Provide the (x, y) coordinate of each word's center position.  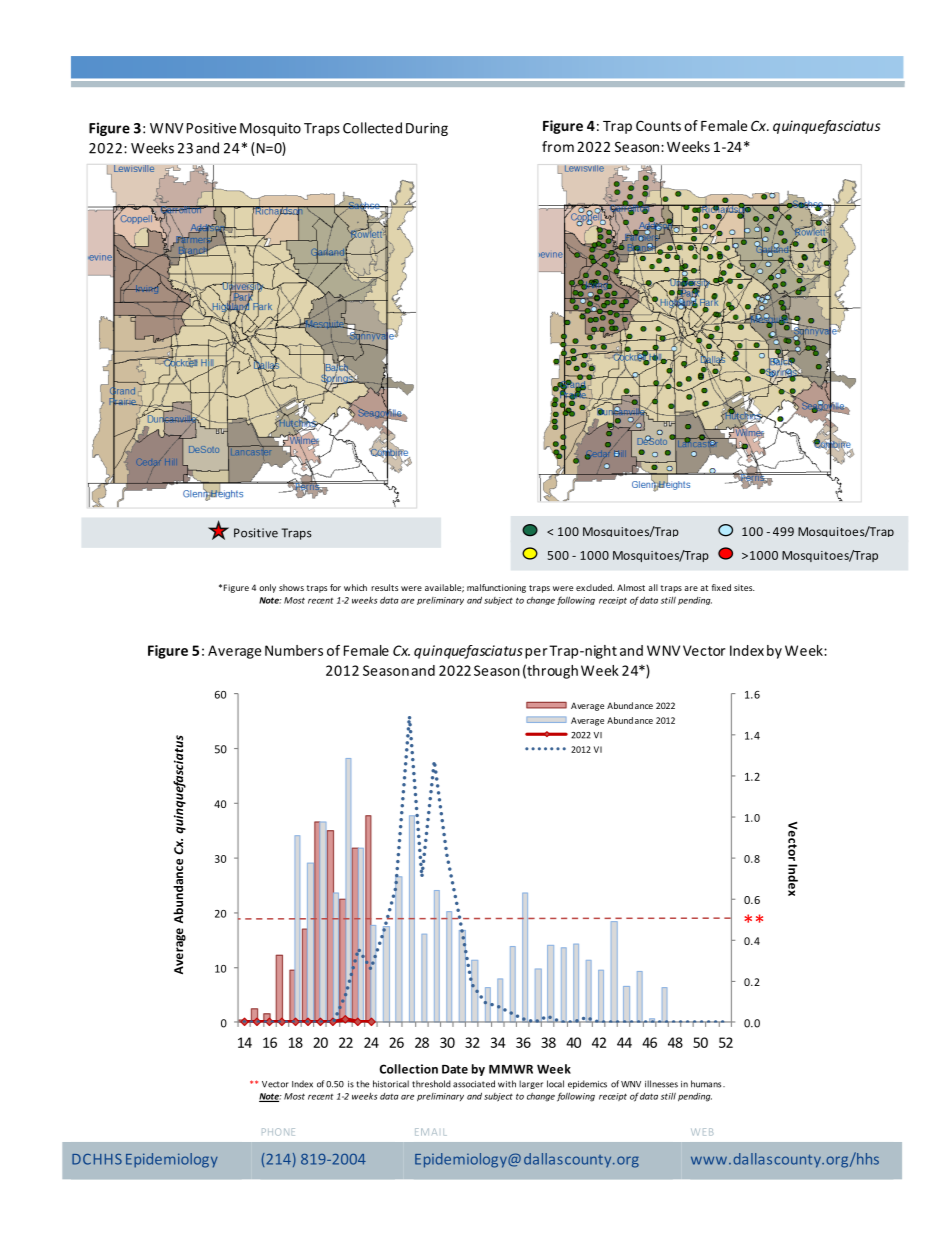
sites (744, 587)
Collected (372, 128)
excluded (595, 587)
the (362, 1084)
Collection (408, 1069)
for (335, 587)
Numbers (294, 650)
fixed (721, 587)
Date (455, 1069)
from (558, 146)
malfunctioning (496, 588)
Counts (658, 125)
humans (707, 1084)
